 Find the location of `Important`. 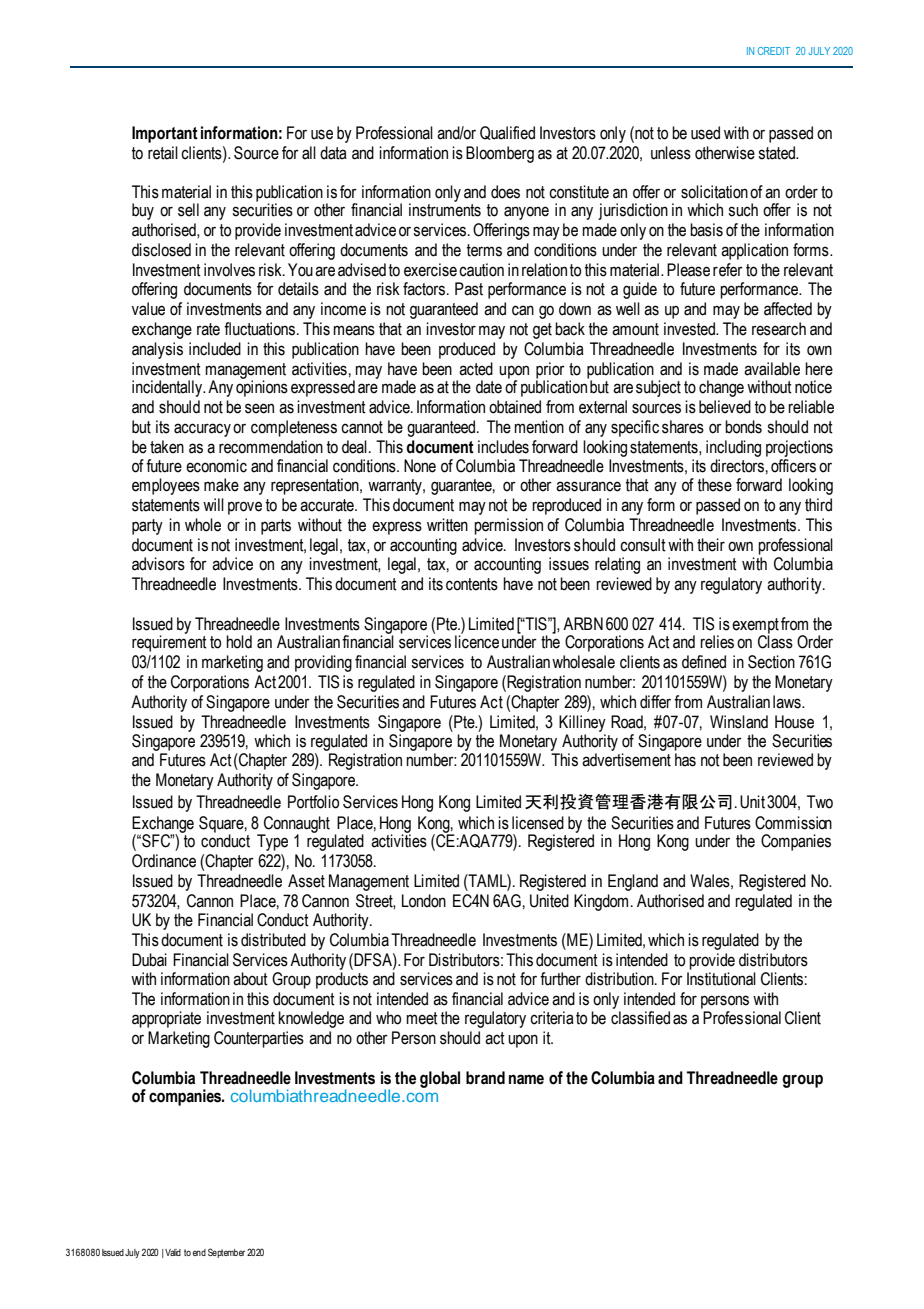

Important is located at coordinates (165, 134).
